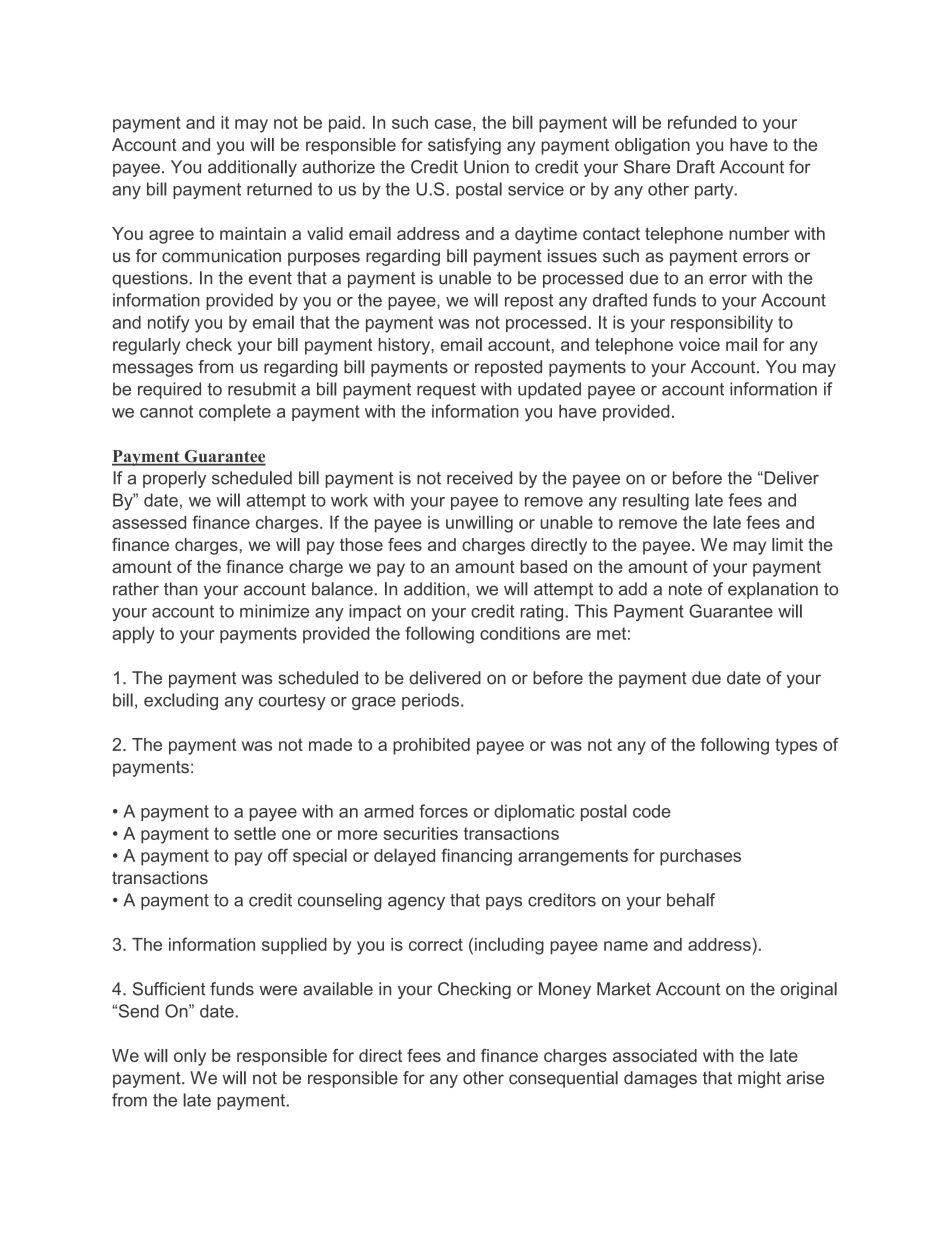 This document has width=952, height=1233. Describe the element at coordinates (255, 833) in the document. I see `settle` at that location.
